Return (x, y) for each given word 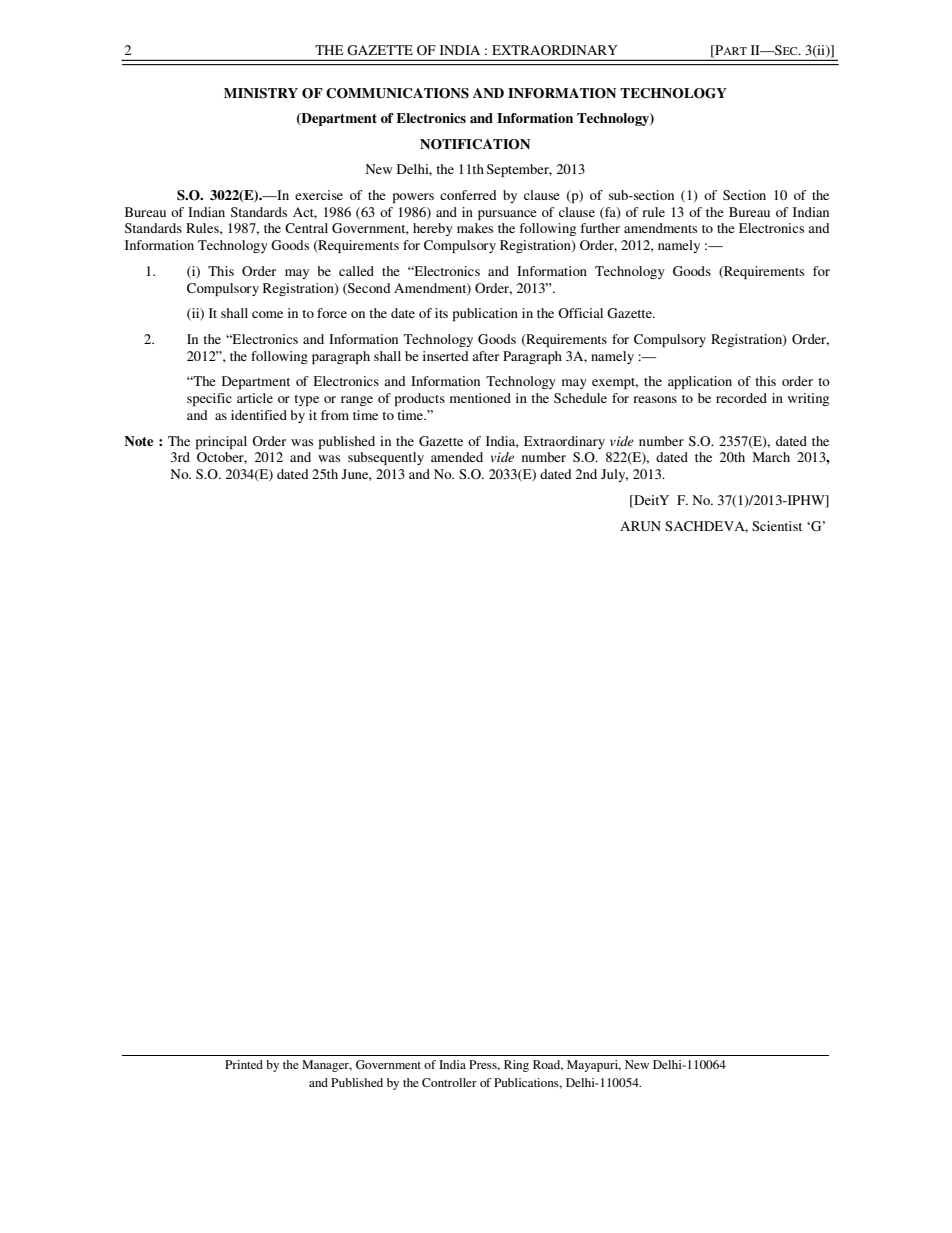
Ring (516, 1066)
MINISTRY (261, 93)
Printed (244, 1064)
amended (457, 457)
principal (221, 442)
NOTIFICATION (475, 144)
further (600, 228)
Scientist (777, 526)
